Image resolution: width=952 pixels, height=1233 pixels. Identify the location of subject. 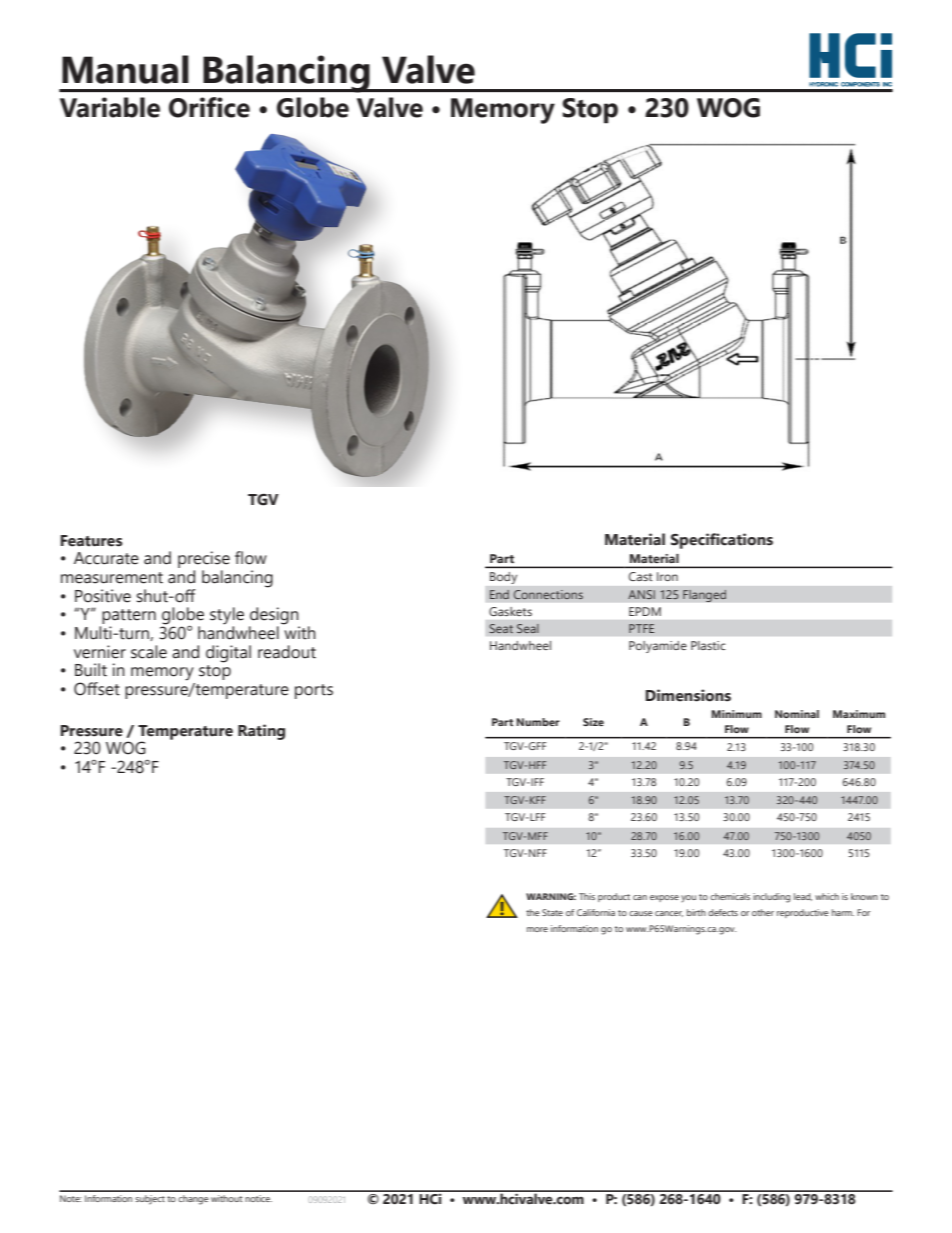
(150, 1200).
